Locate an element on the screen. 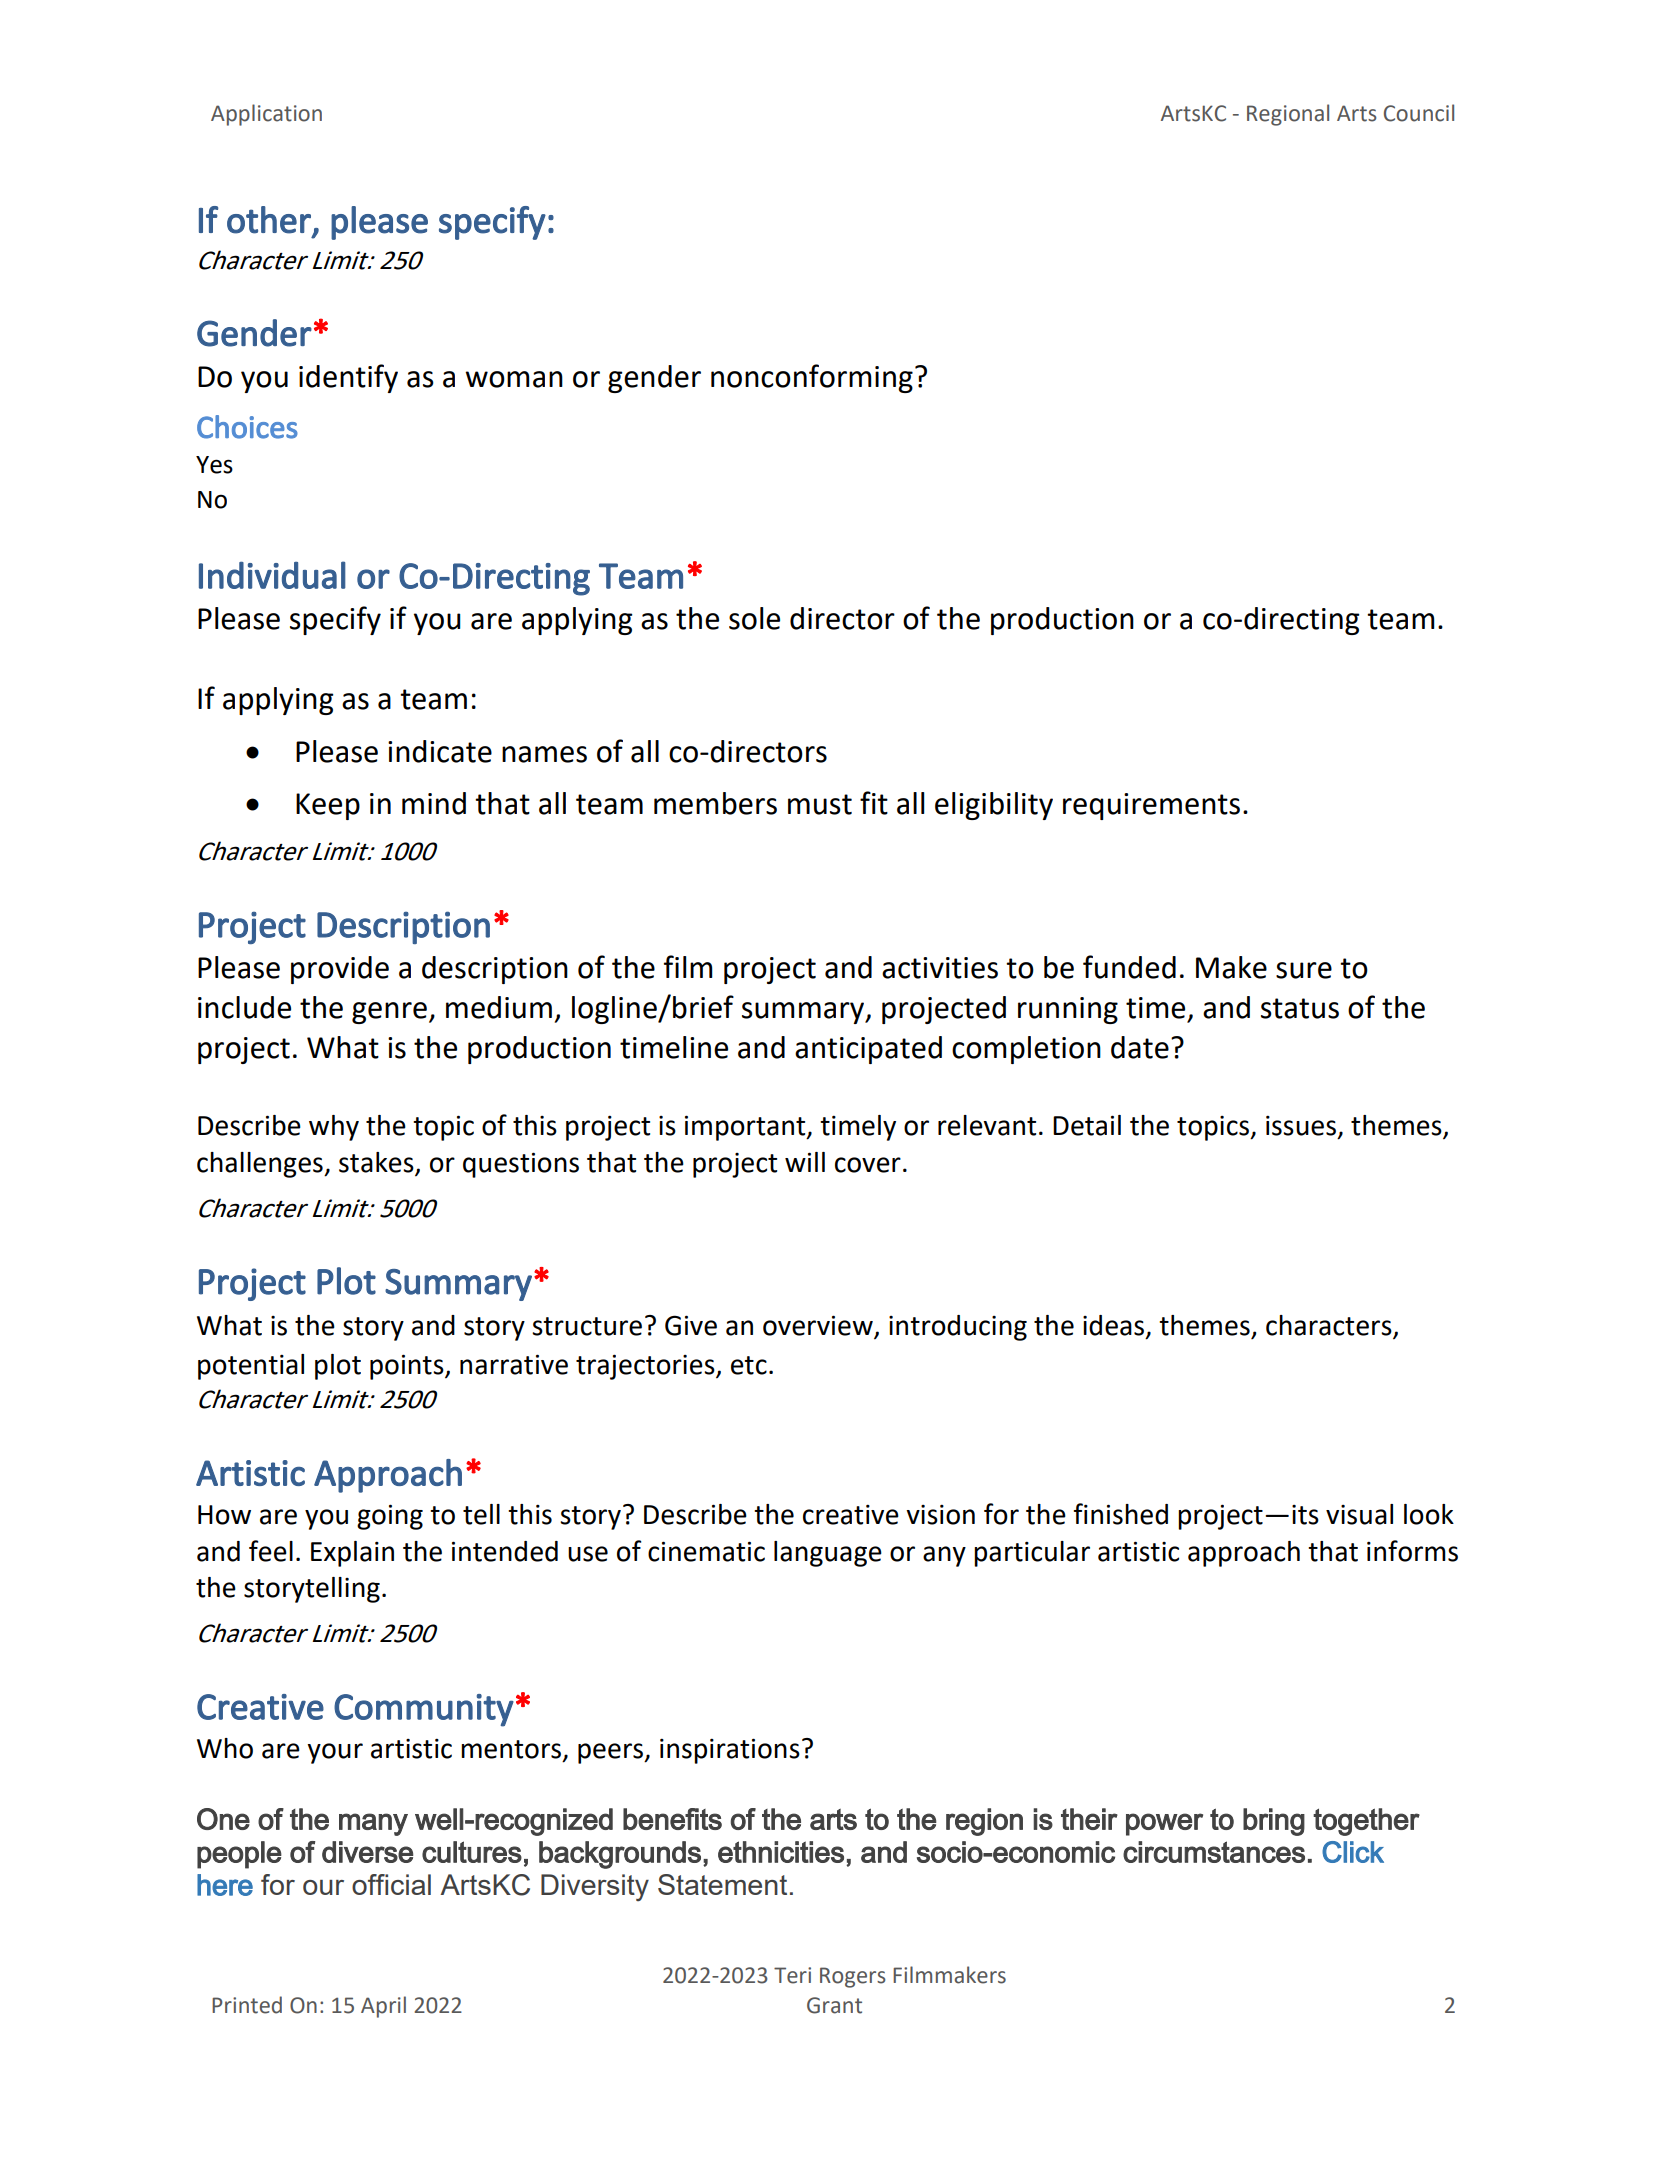 This screenshot has height=2158, width=1667. must is located at coordinates (820, 804).
